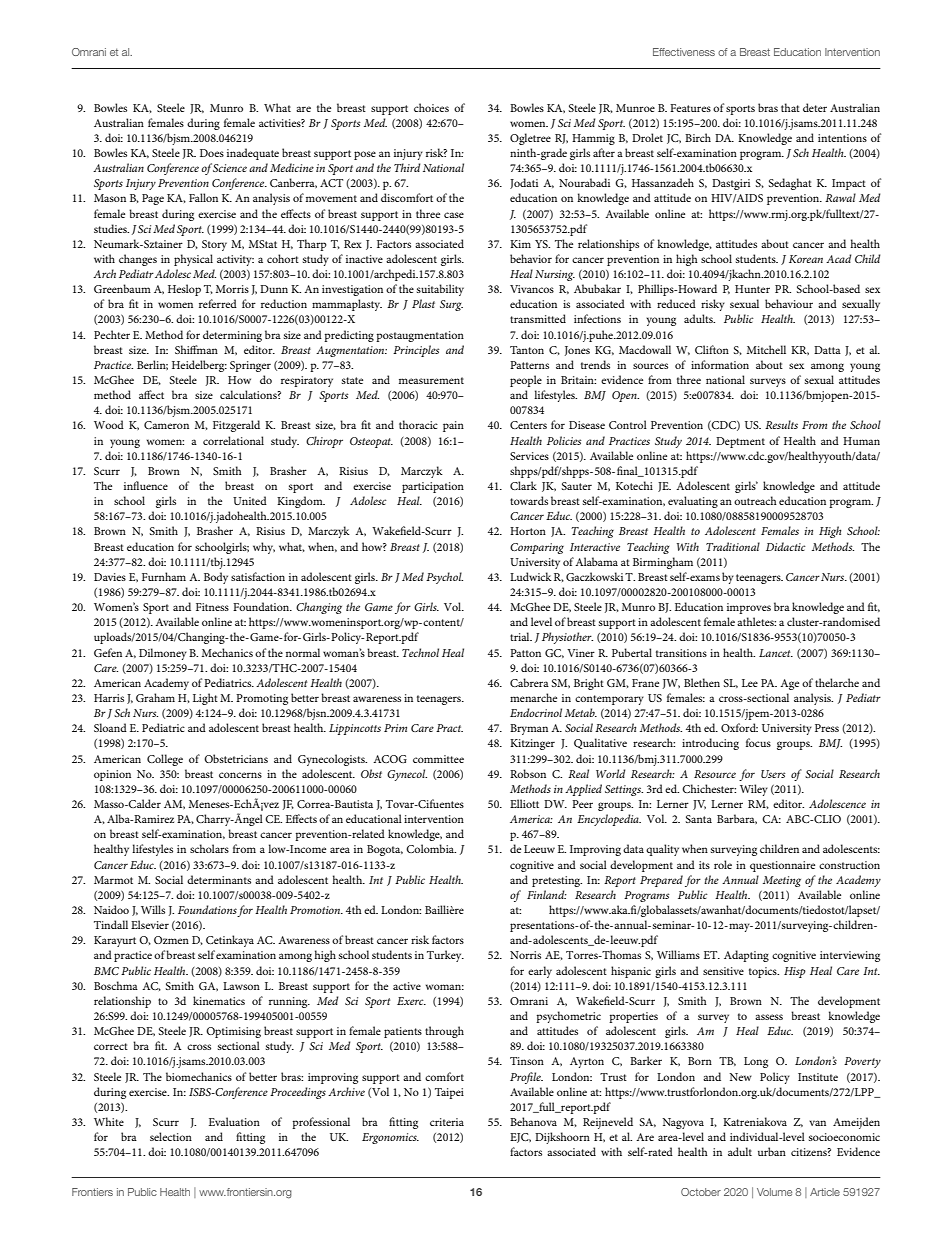  Describe the element at coordinates (212, 153) in the screenshot. I see `Does` at that location.
